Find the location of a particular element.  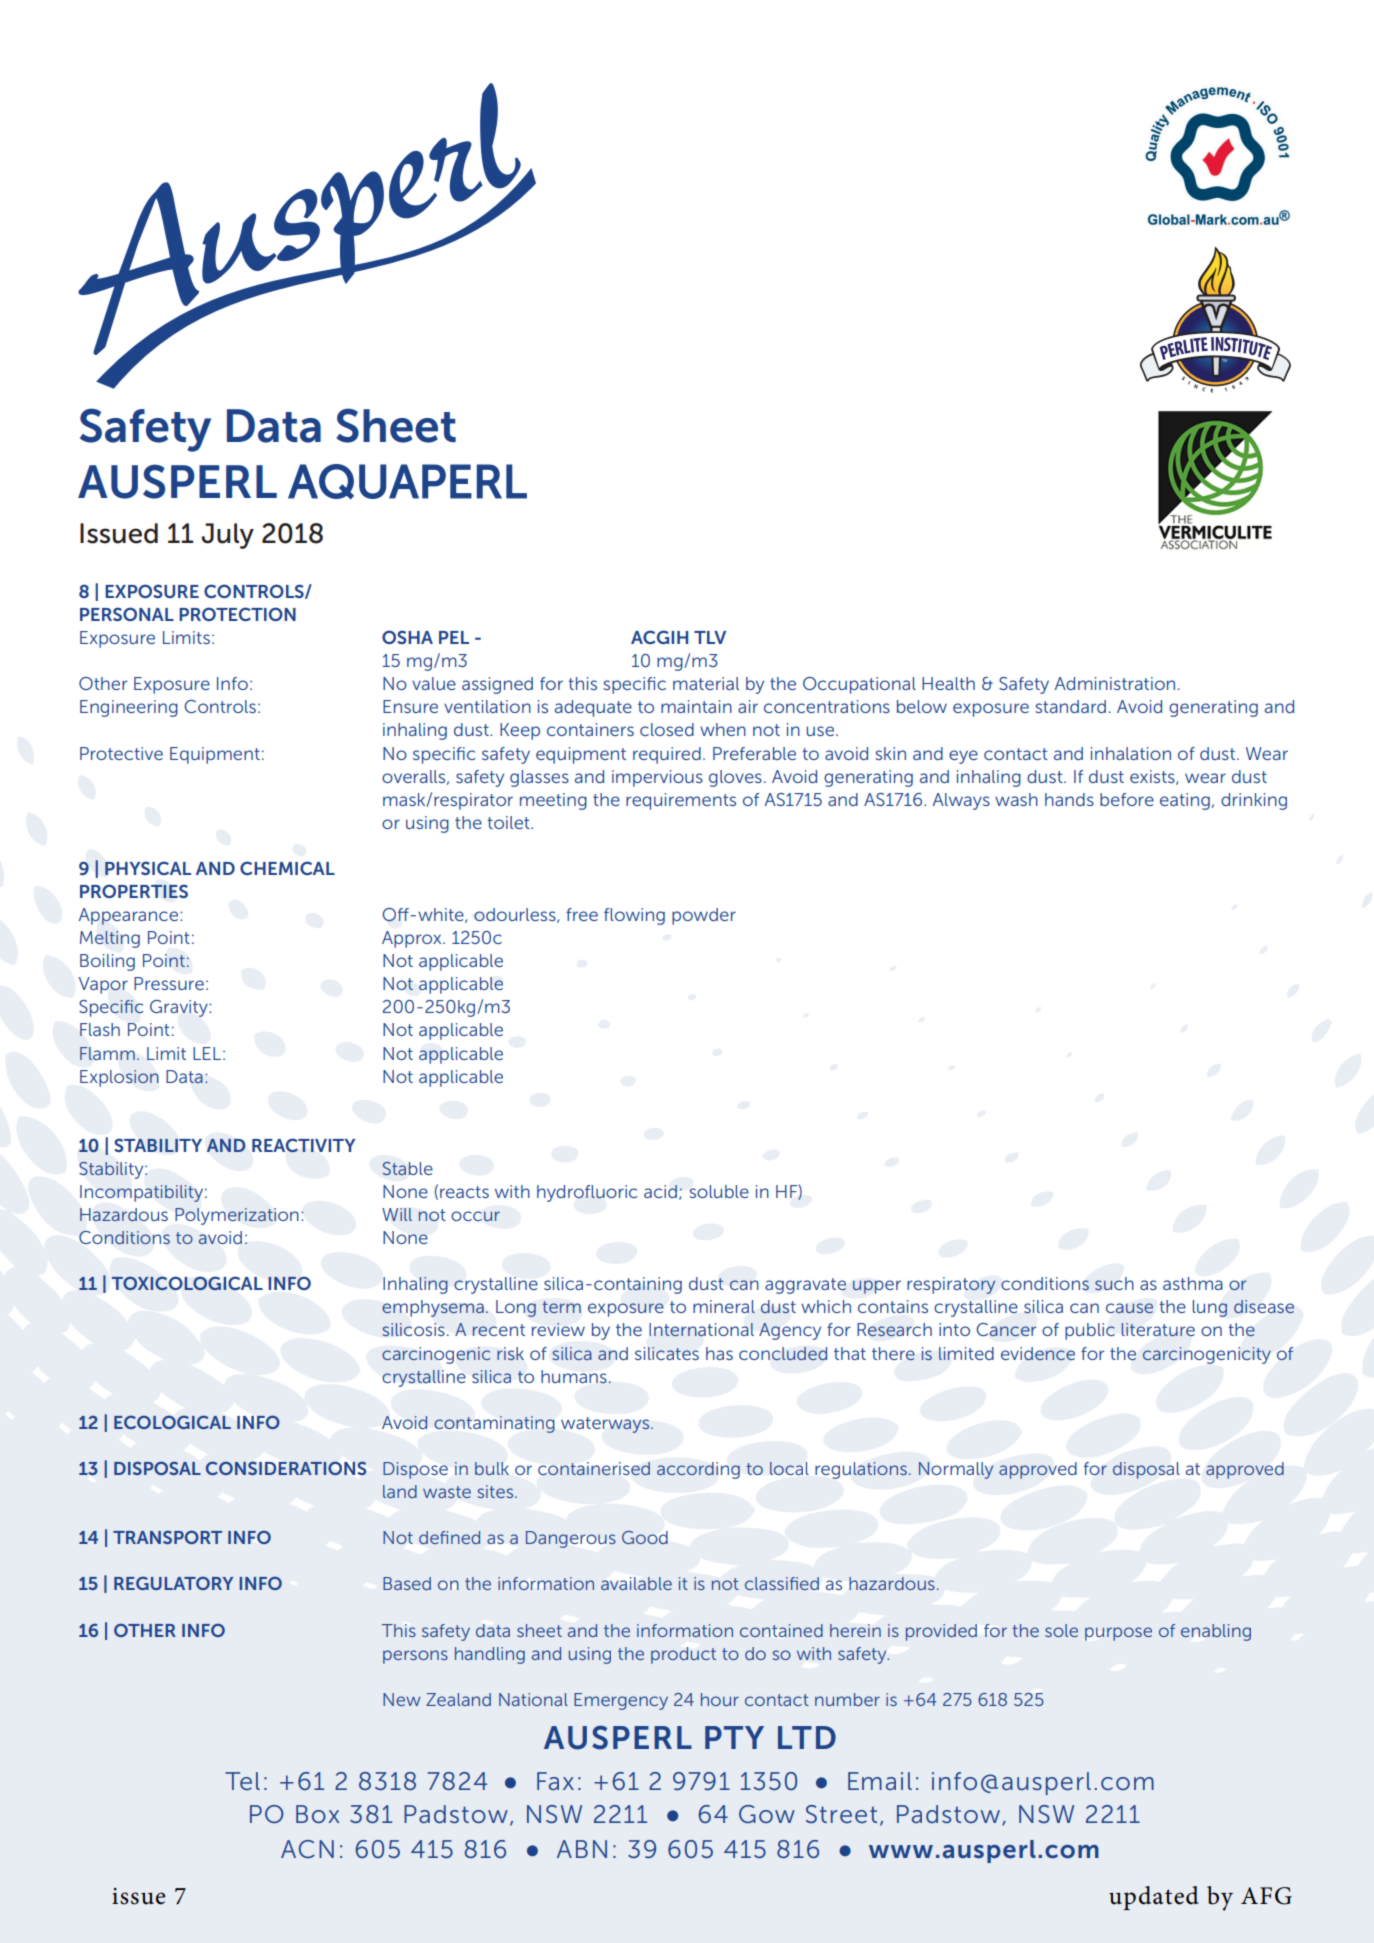

PROTECTION is located at coordinates (237, 614).
